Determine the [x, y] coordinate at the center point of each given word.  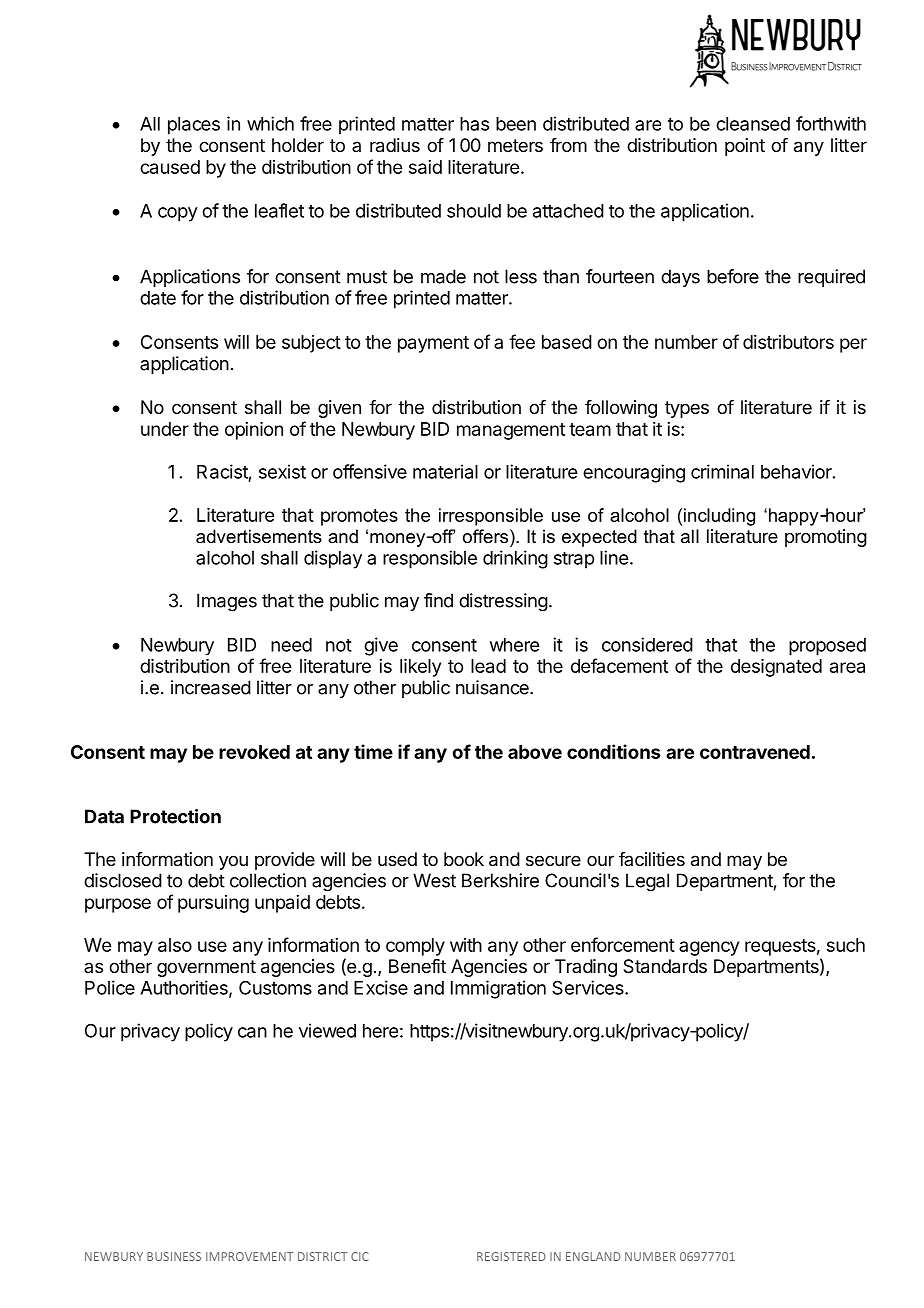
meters [515, 145]
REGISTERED [511, 1256]
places [194, 126]
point [745, 147]
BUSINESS [174, 1256]
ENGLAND [593, 1256]
